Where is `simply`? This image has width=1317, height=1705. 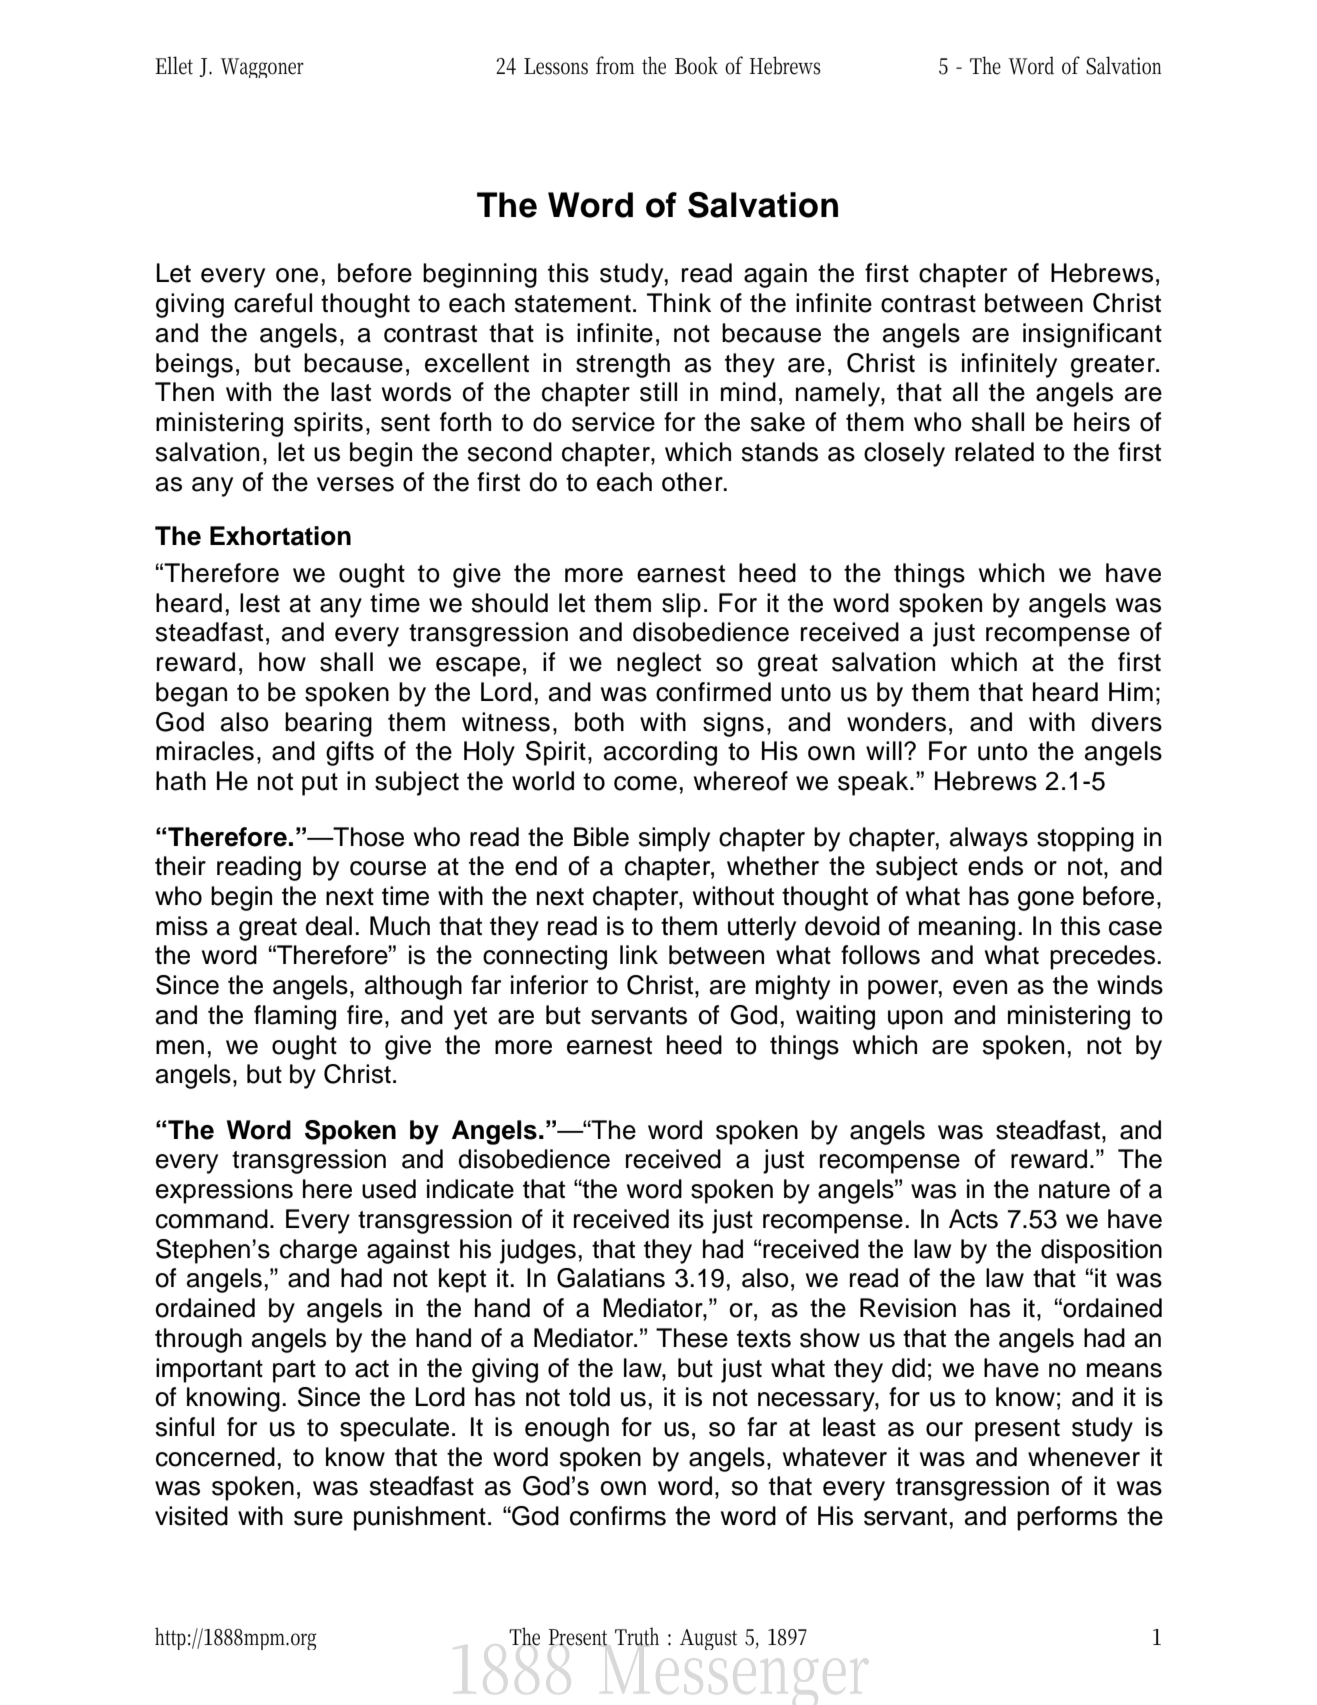
simply is located at coordinates (674, 839).
